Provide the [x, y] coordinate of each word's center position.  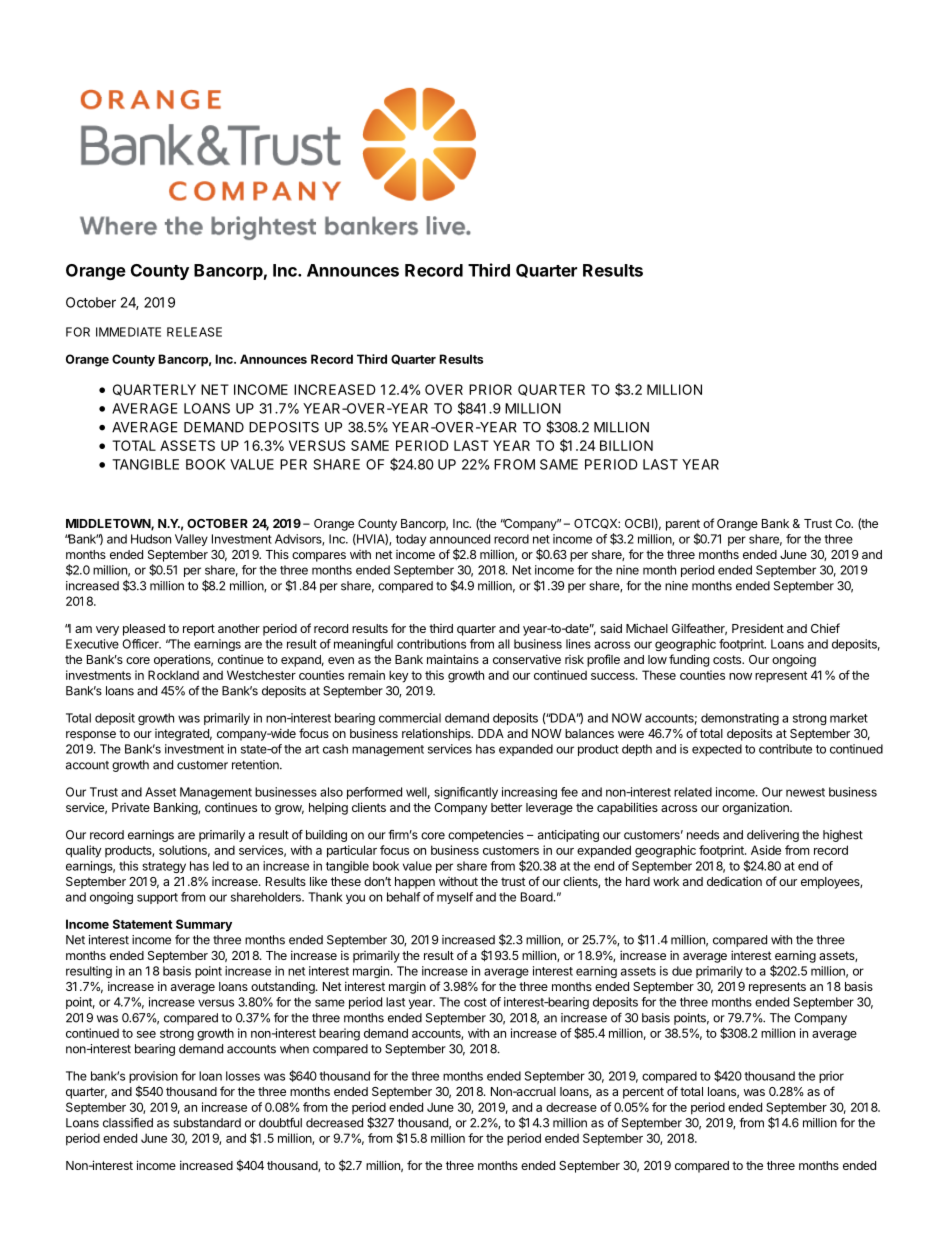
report [199, 630]
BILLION [626, 445]
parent [683, 525]
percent [643, 1093]
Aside [766, 850]
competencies [486, 836]
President [758, 628]
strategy [164, 867]
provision [153, 1077]
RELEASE [194, 332]
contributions [431, 644]
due [682, 971]
